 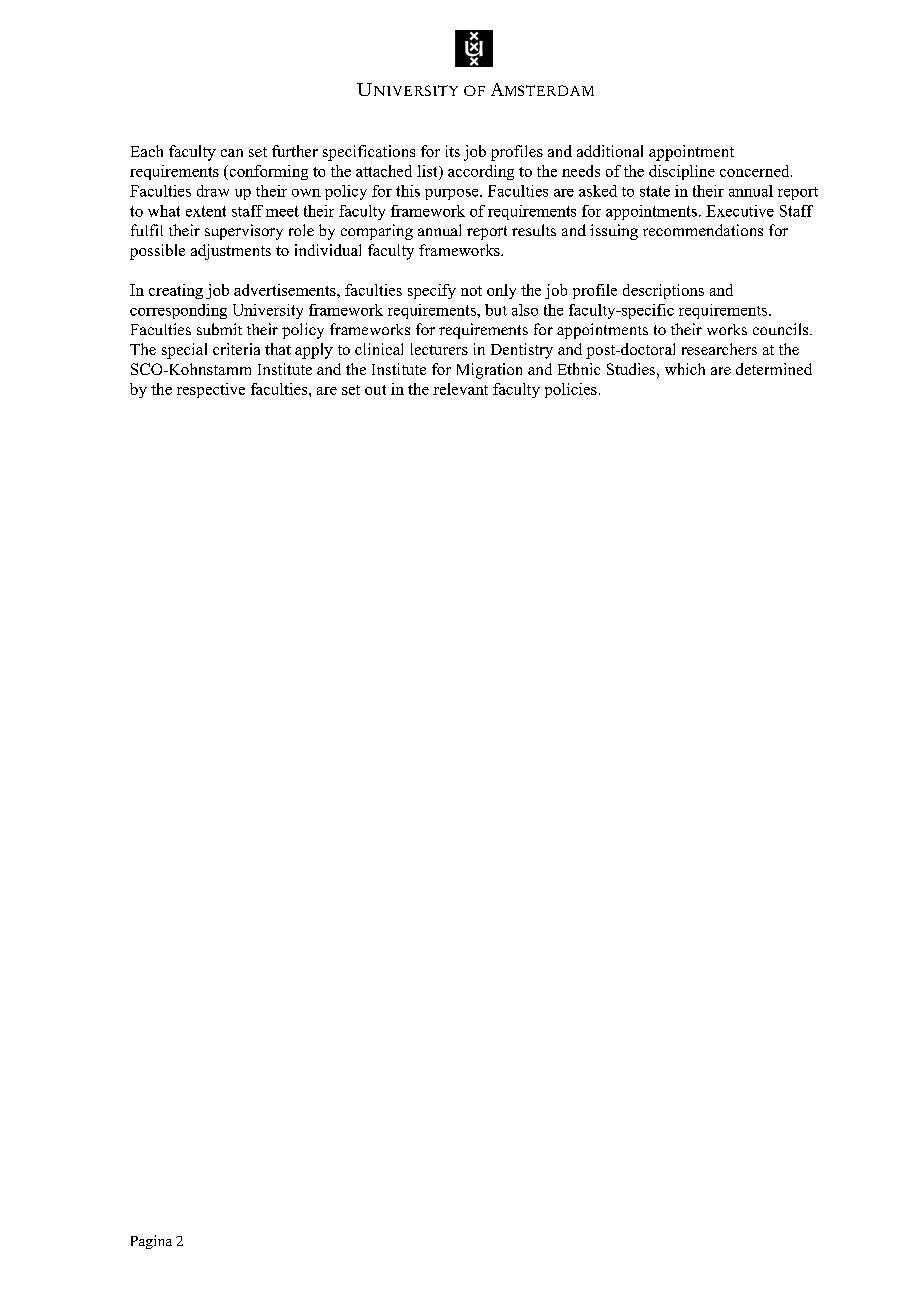 What do you see at coordinates (184, 351) in the screenshot?
I see `special` at bounding box center [184, 351].
